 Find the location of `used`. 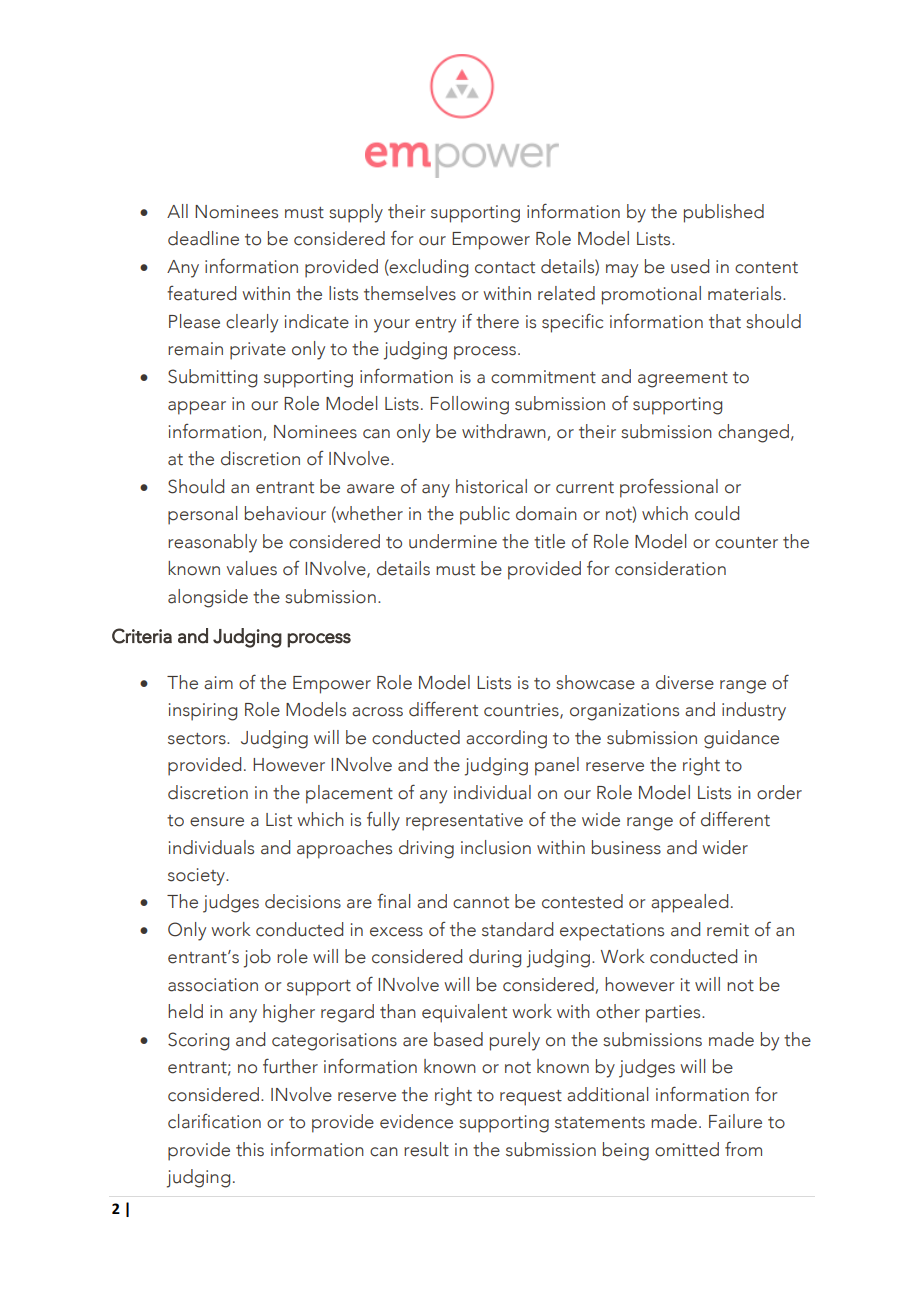

used is located at coordinates (690, 266).
